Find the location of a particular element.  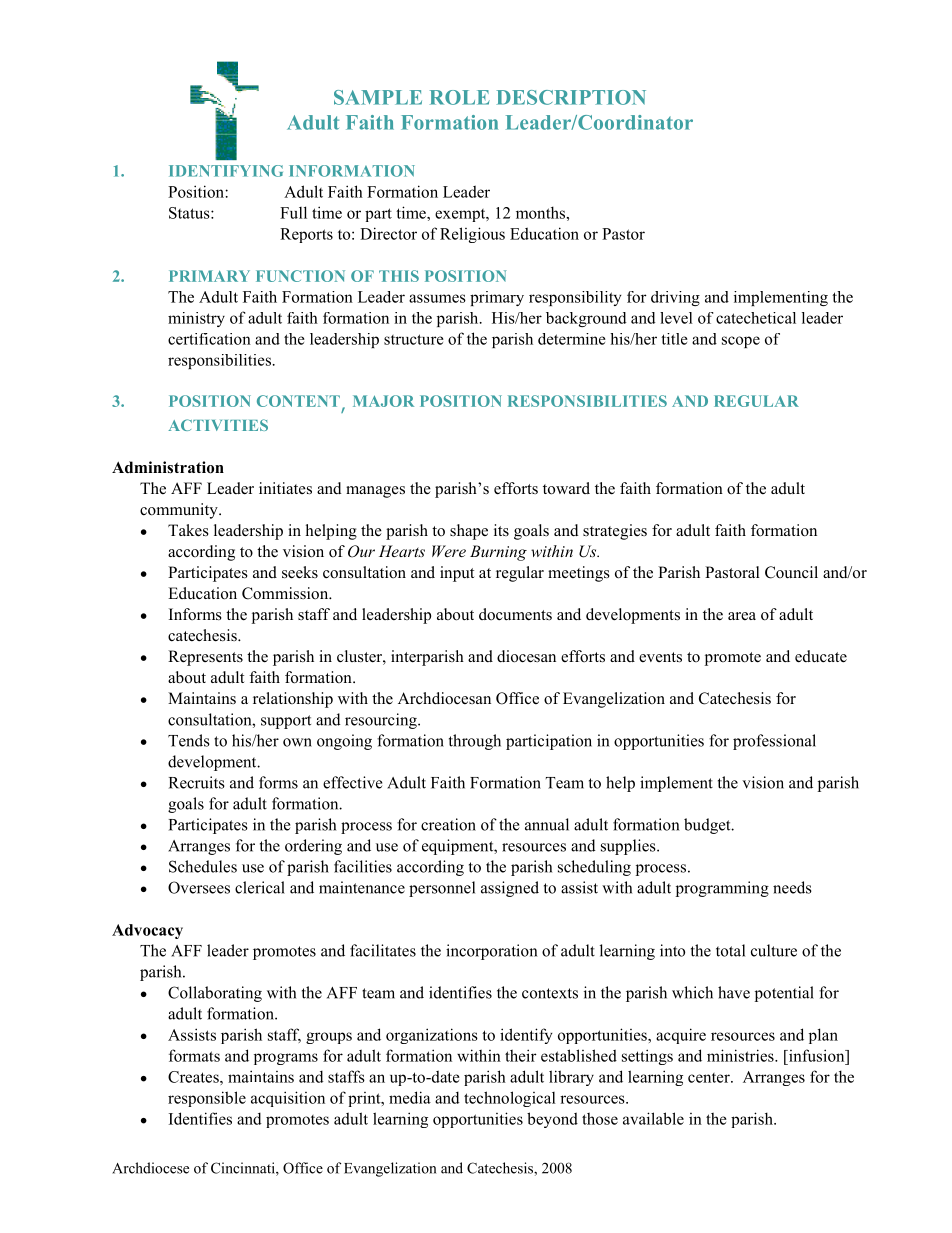

certification is located at coordinates (209, 339).
